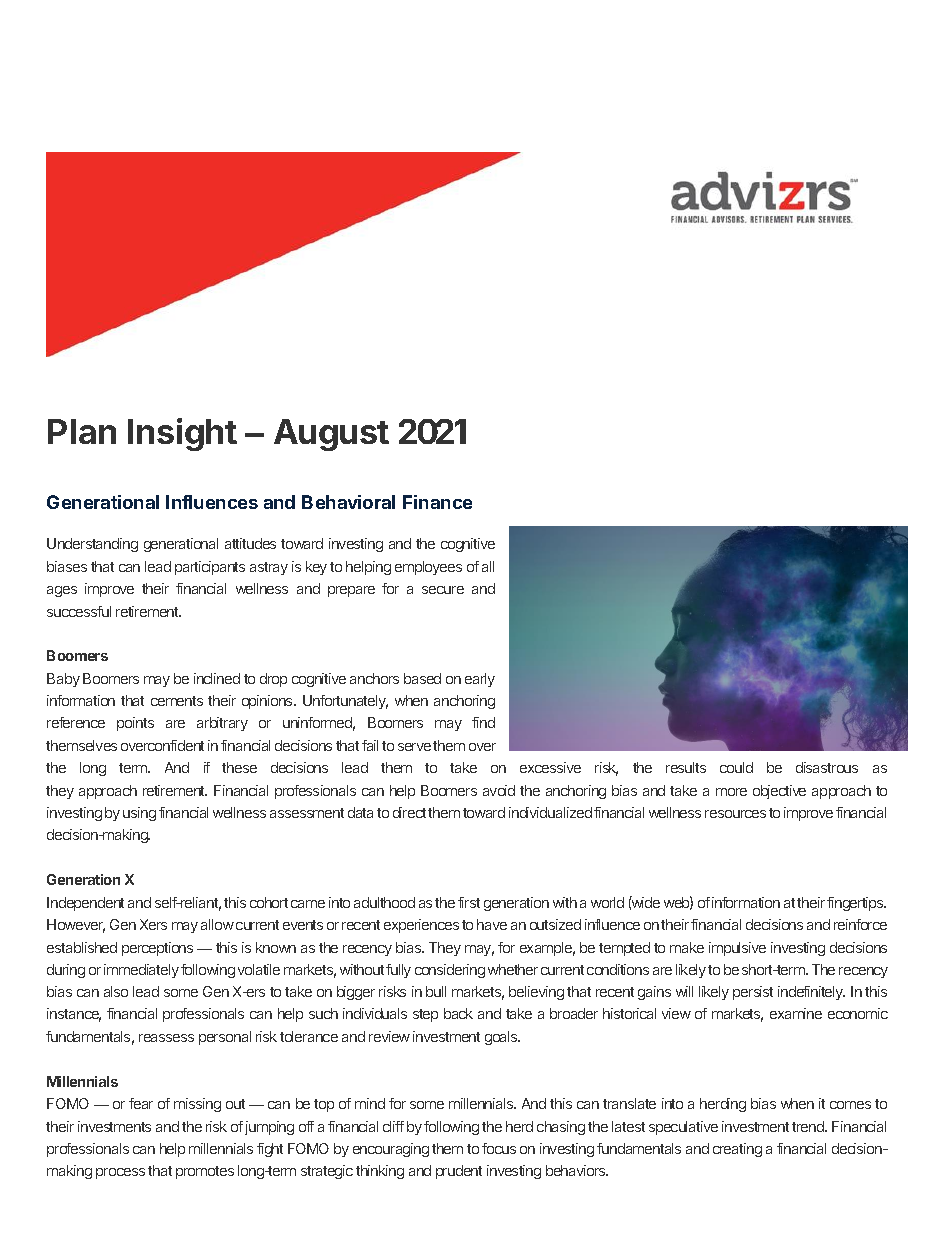  Describe the element at coordinates (205, 1172) in the document. I see `promotes` at that location.
